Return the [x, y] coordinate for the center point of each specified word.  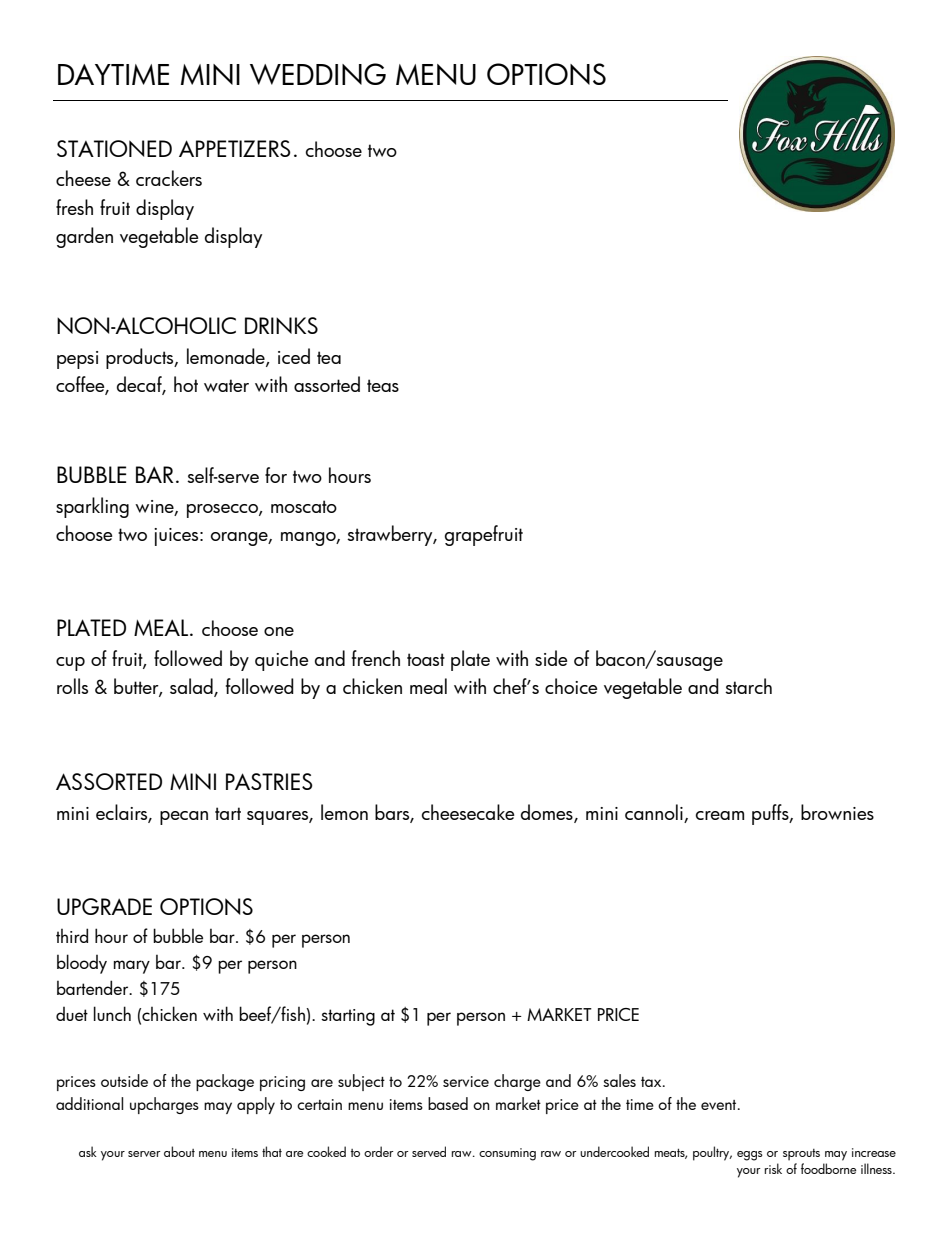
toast [426, 659]
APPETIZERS [235, 148]
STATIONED [114, 148]
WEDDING [318, 74]
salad [192, 687]
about [179, 1151]
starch [748, 686]
